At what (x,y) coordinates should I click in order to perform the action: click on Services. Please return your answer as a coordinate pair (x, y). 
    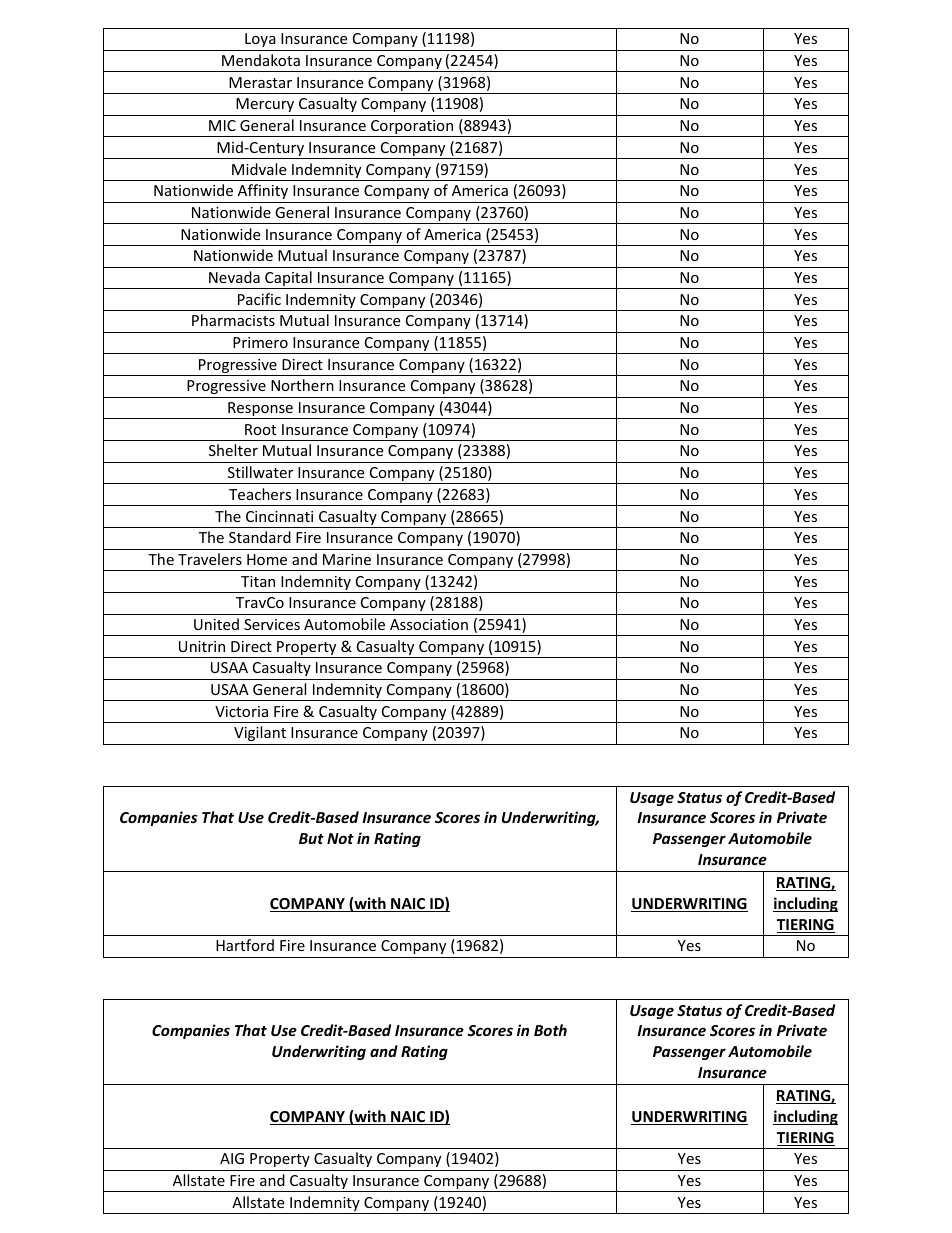
    Looking at the image, I should click on (272, 624).
